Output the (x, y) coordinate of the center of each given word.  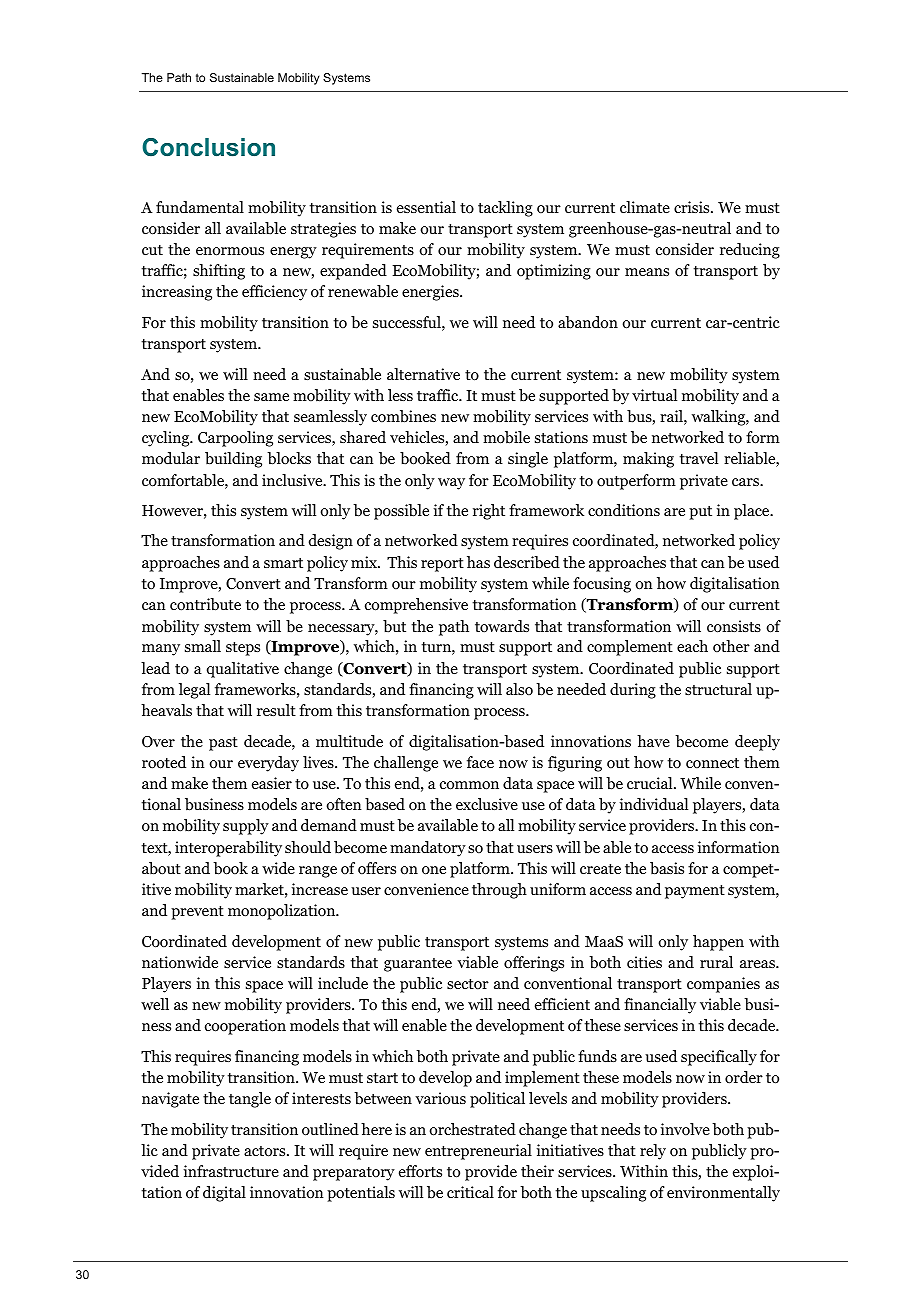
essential (426, 207)
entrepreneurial (478, 1152)
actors (266, 1151)
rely (653, 1152)
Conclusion (208, 147)
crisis (693, 207)
